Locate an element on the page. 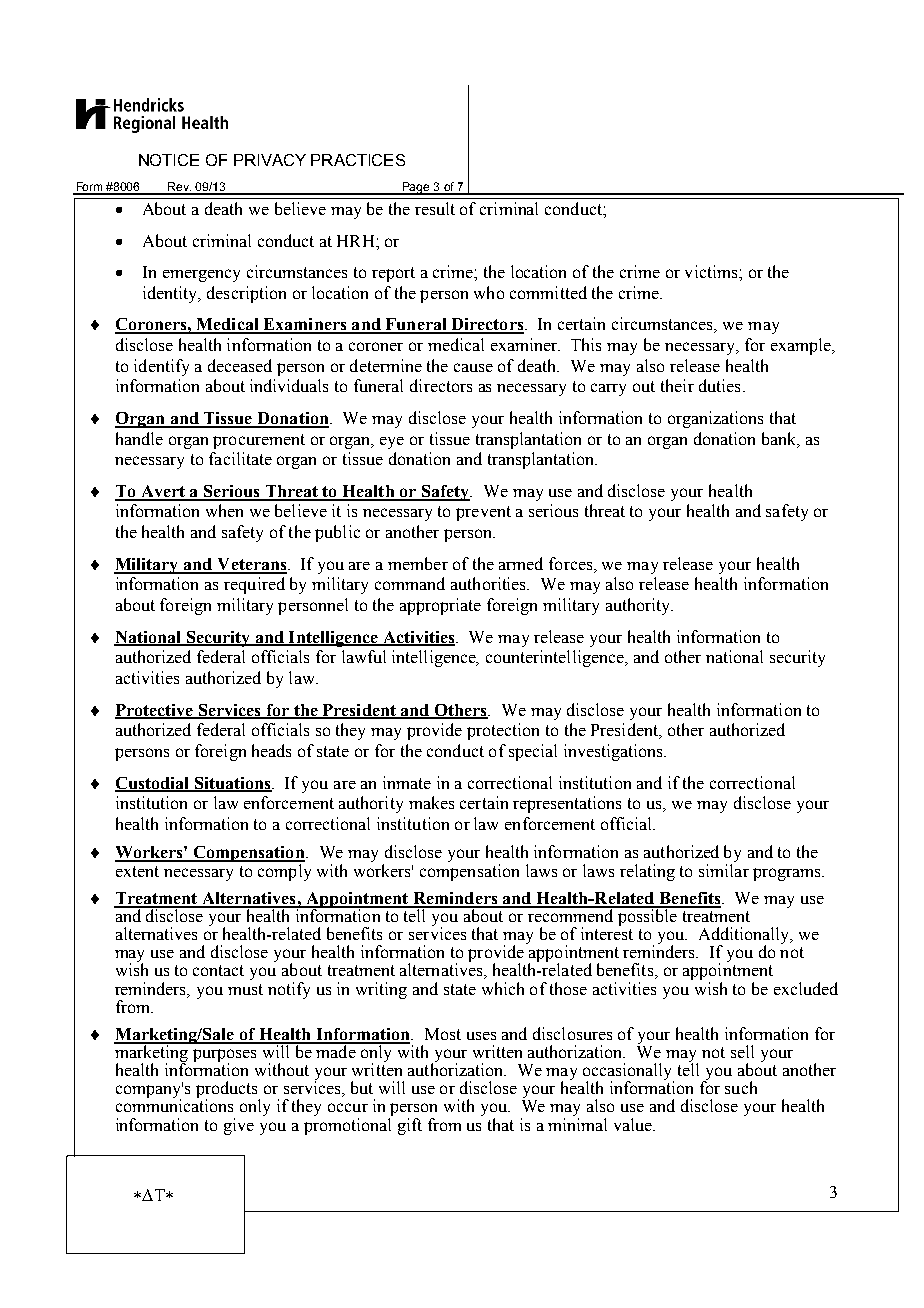 The width and height of the image is (924, 1308). investigations is located at coordinates (614, 752).
